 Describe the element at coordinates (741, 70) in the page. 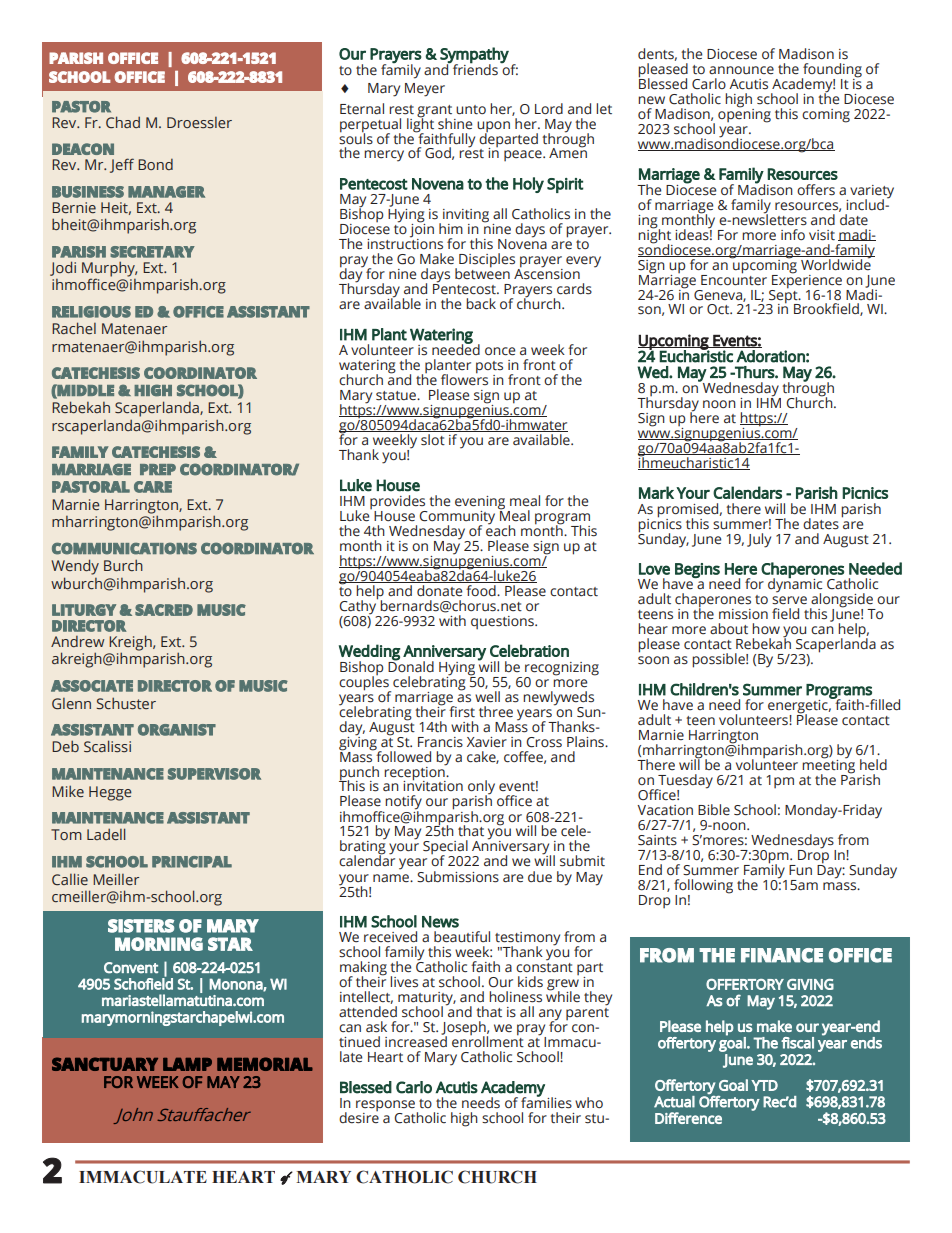

I see `announce` at that location.
